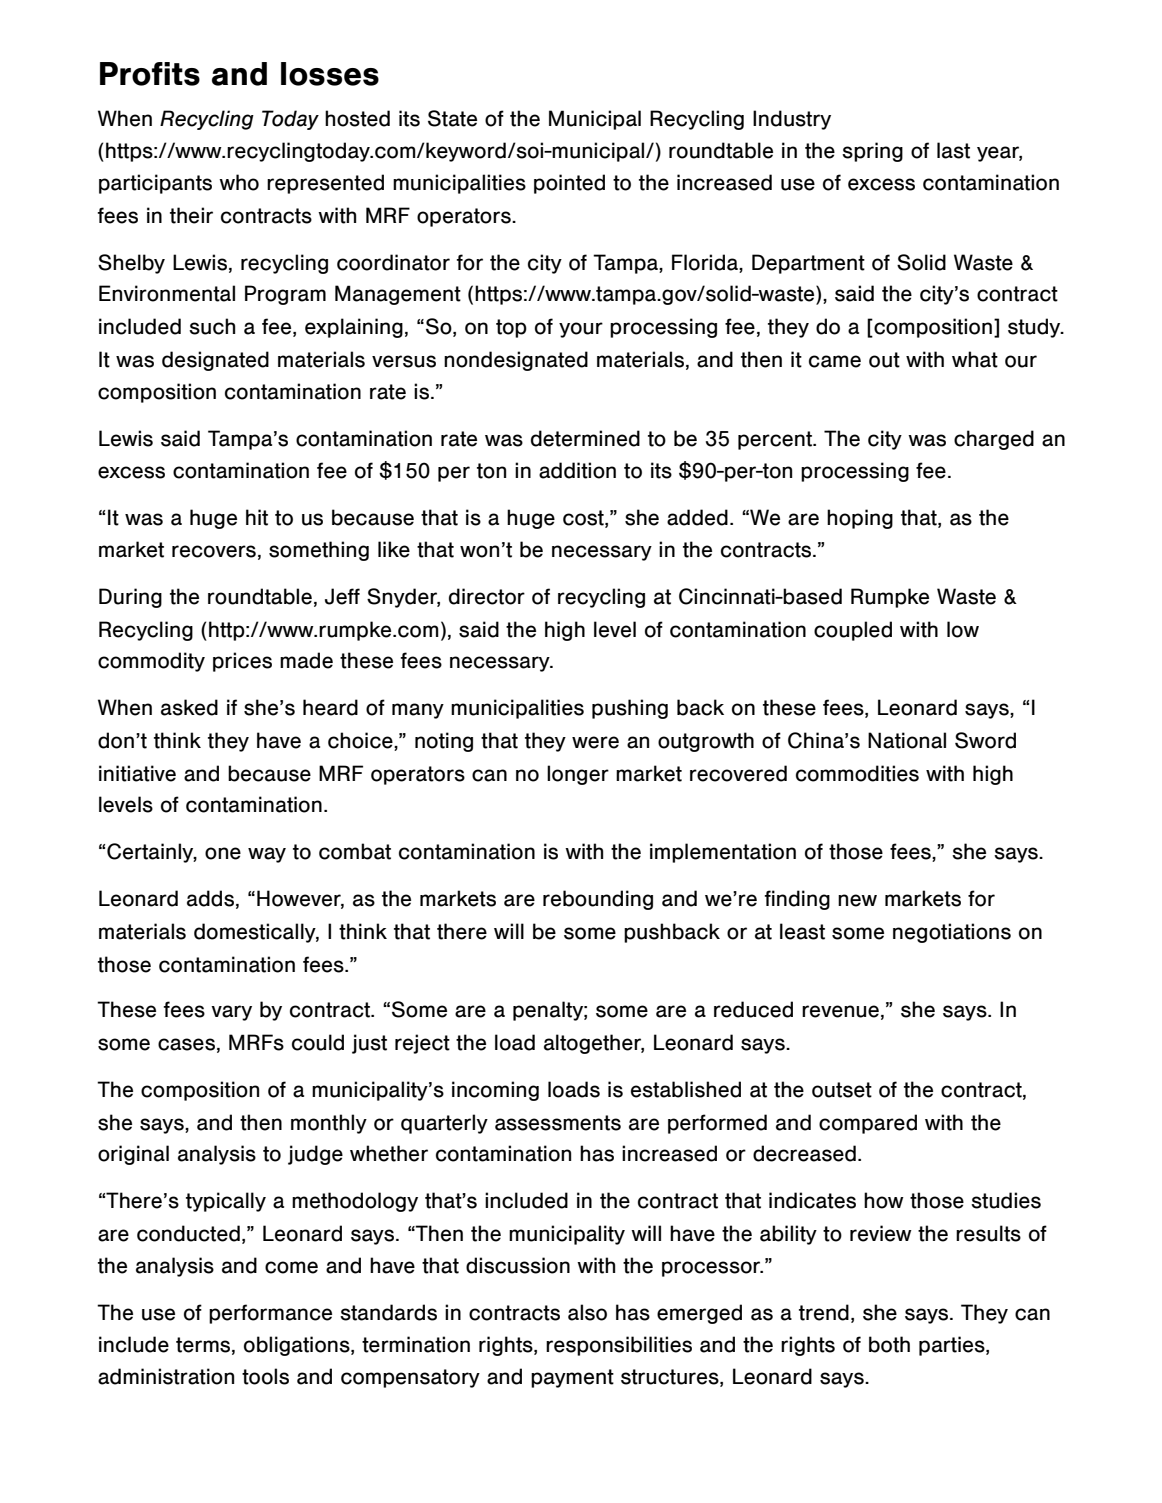 This screenshot has width=1162, height=1503. What do you see at coordinates (952, 933) in the screenshot?
I see `negotiations` at bounding box center [952, 933].
